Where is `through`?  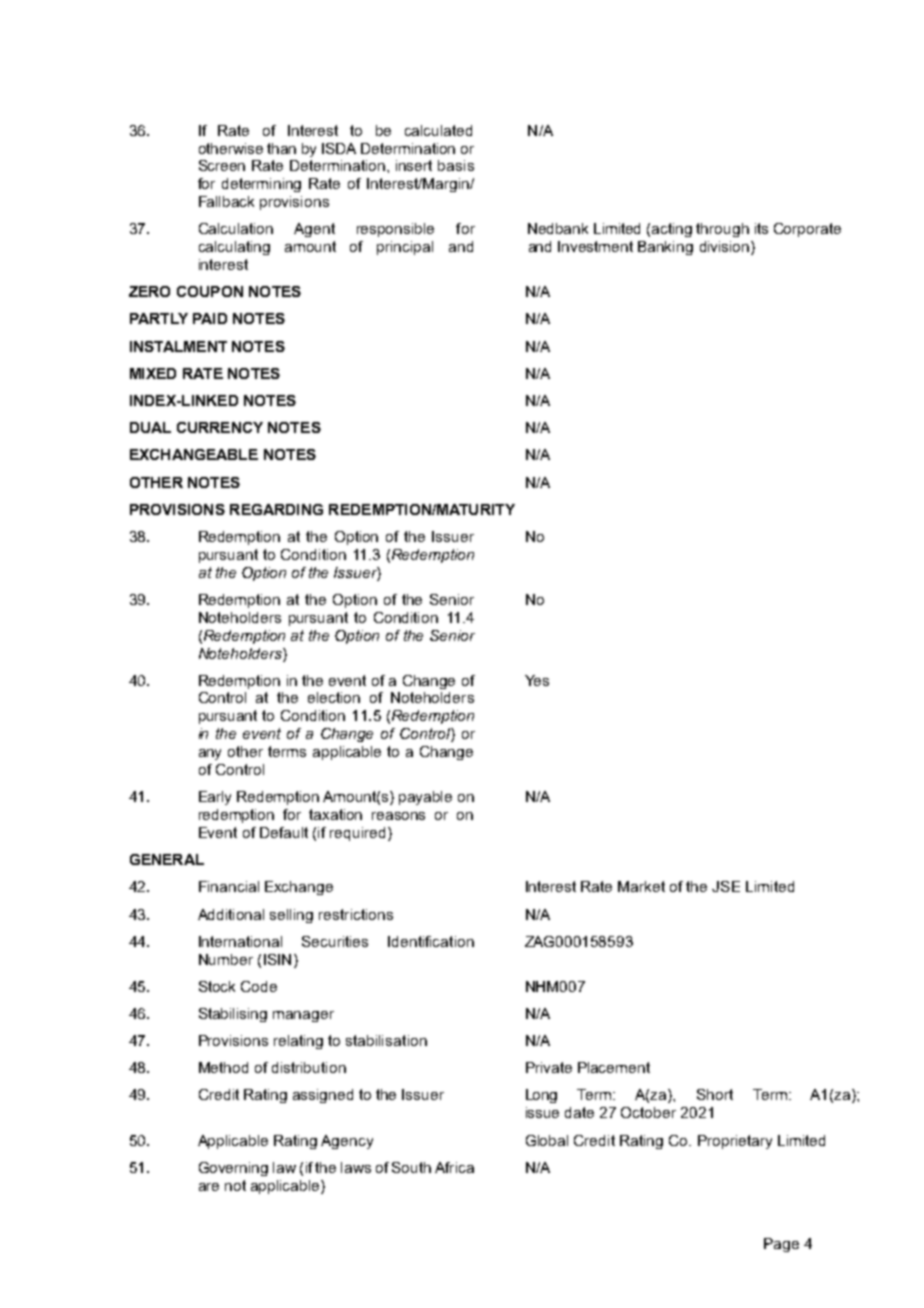 through is located at coordinates (722, 230).
